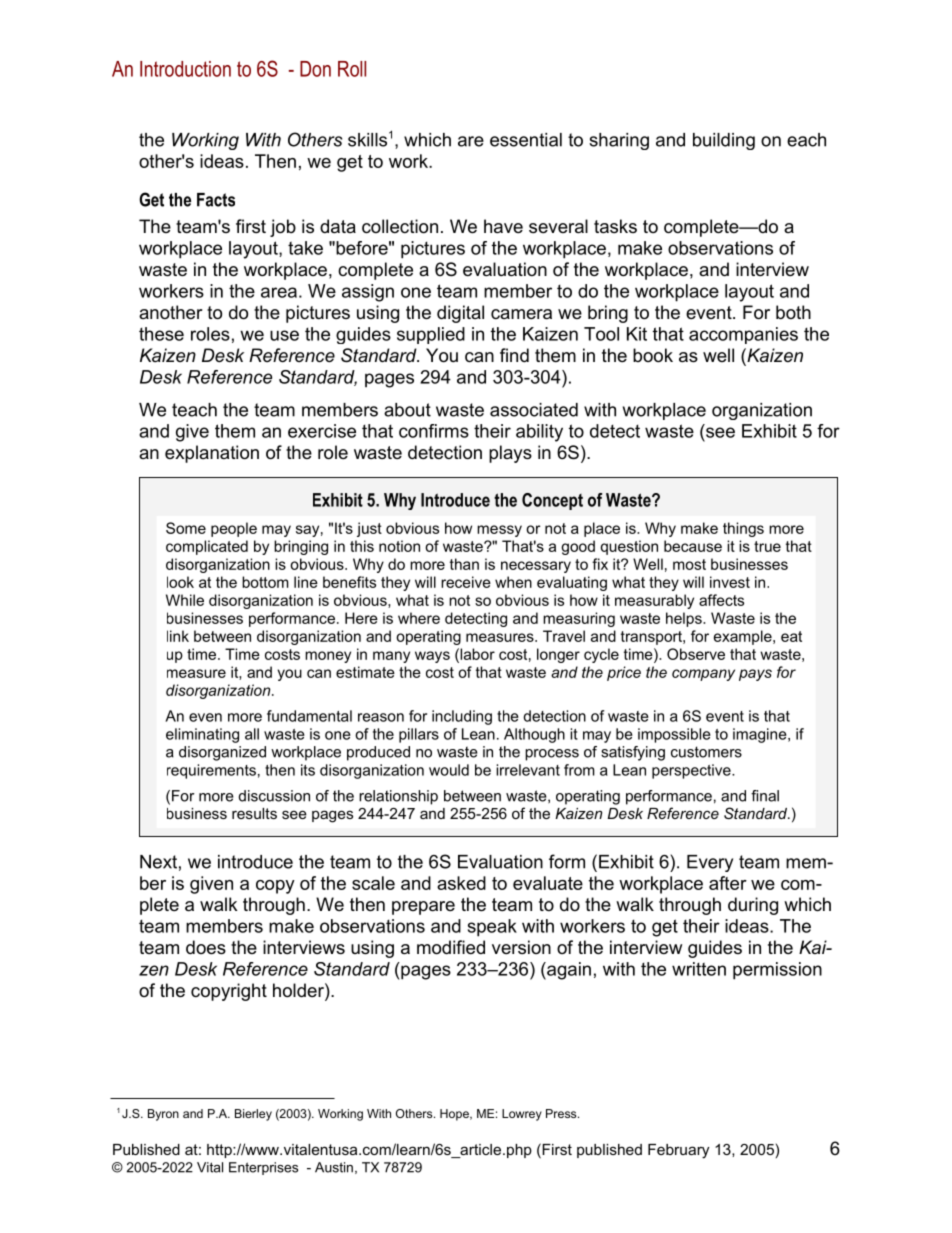  I want to click on results, so click(254, 813).
